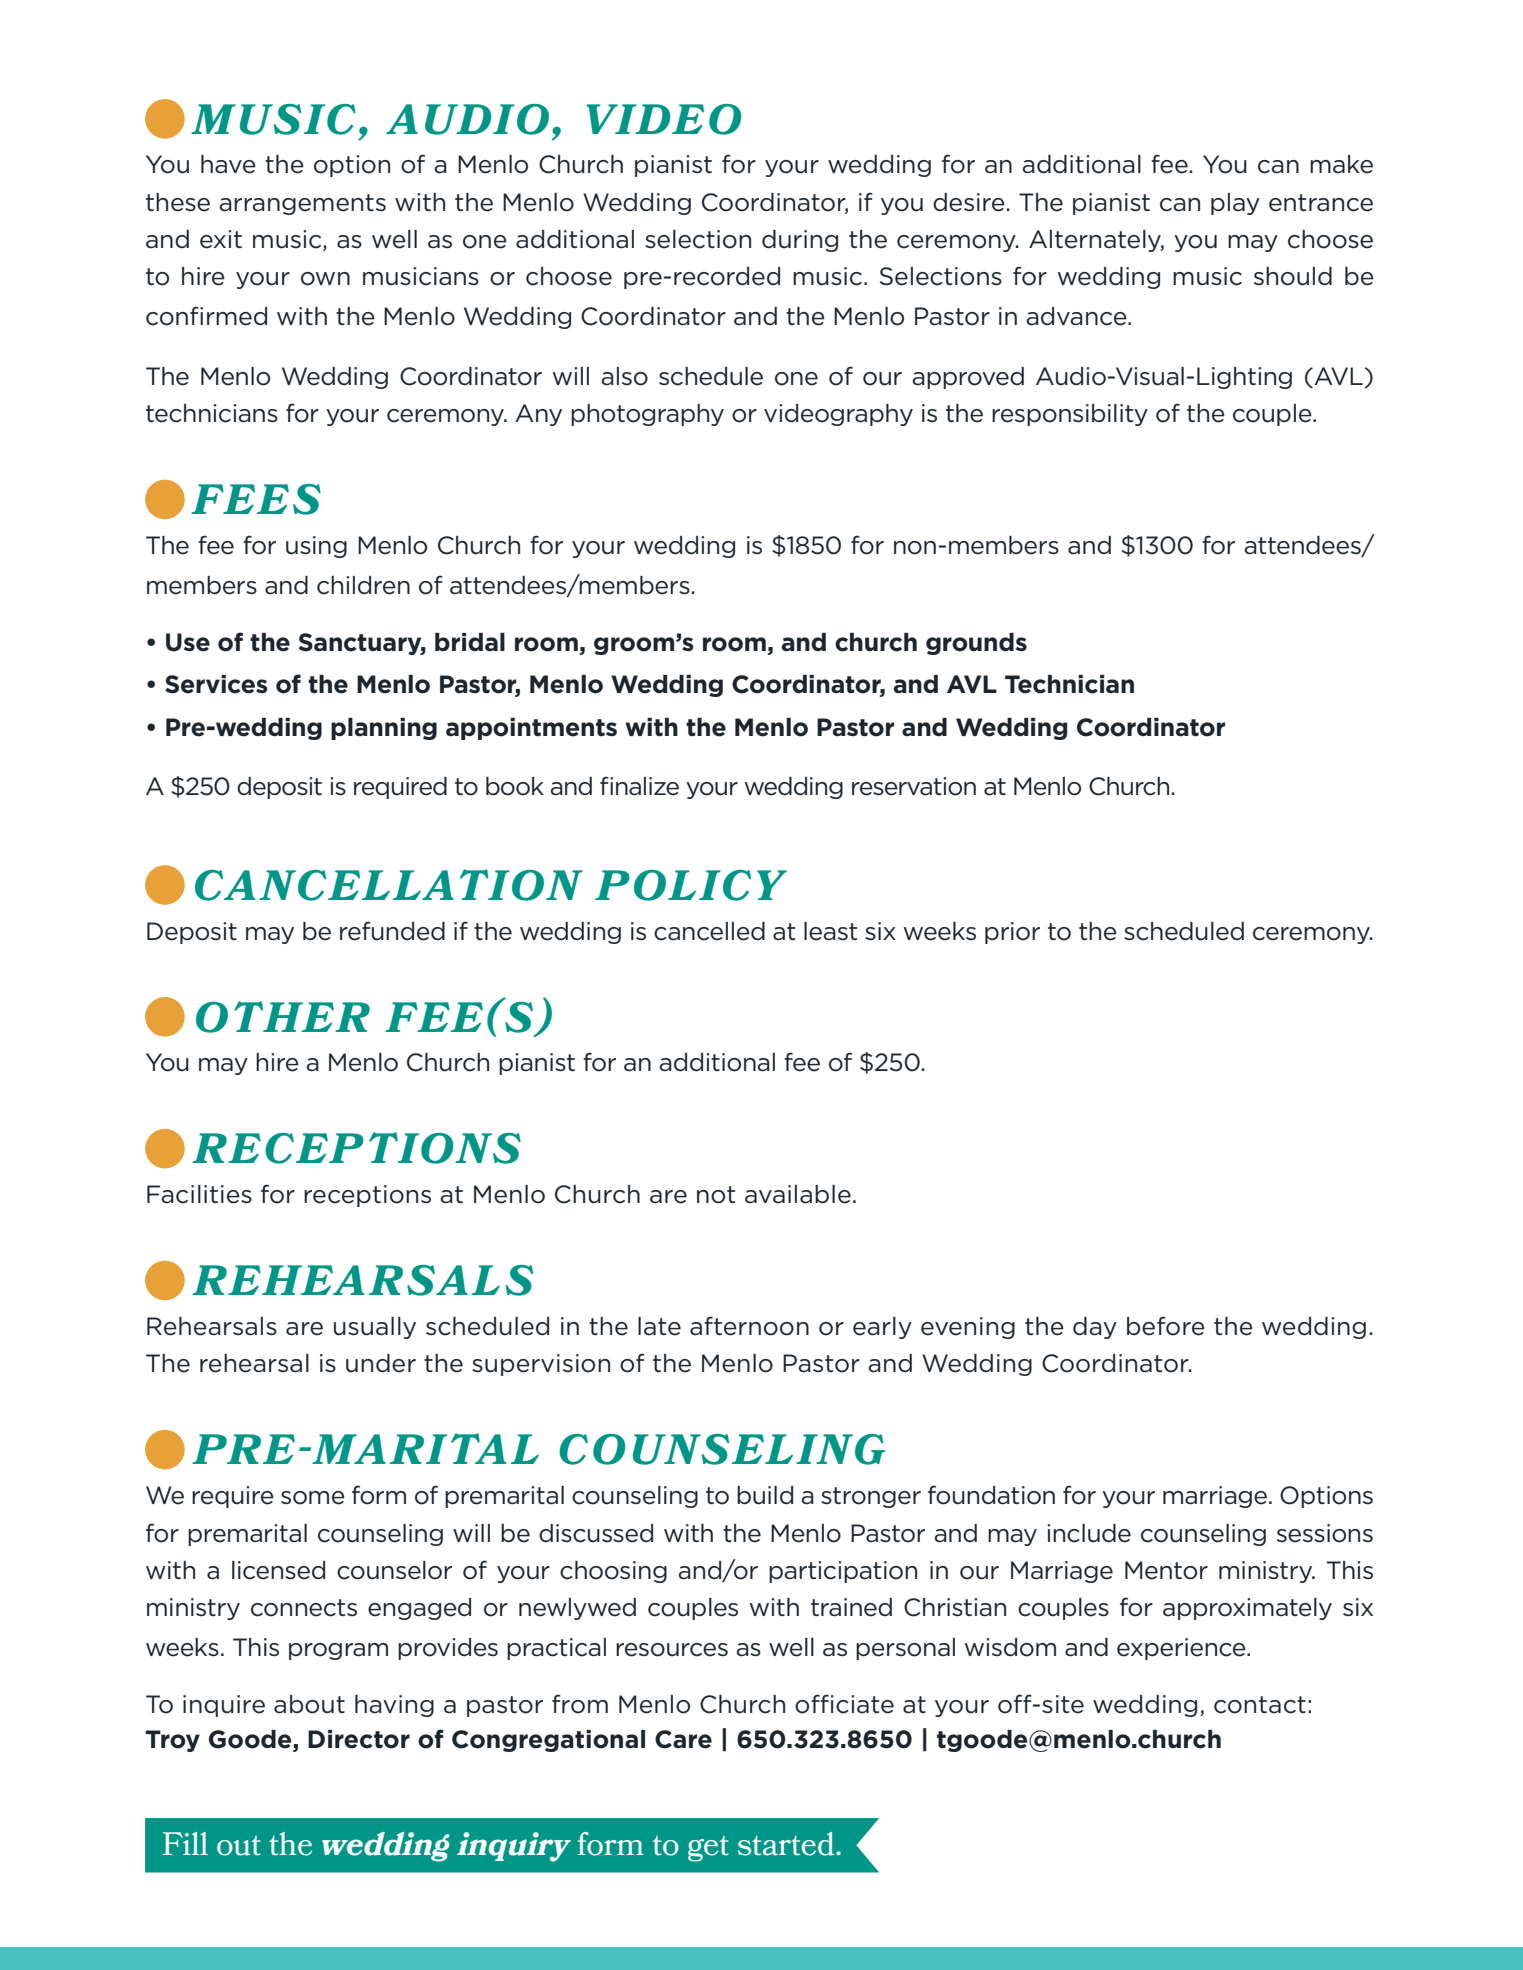 The image size is (1523, 1970). I want to click on prior, so click(1012, 933).
